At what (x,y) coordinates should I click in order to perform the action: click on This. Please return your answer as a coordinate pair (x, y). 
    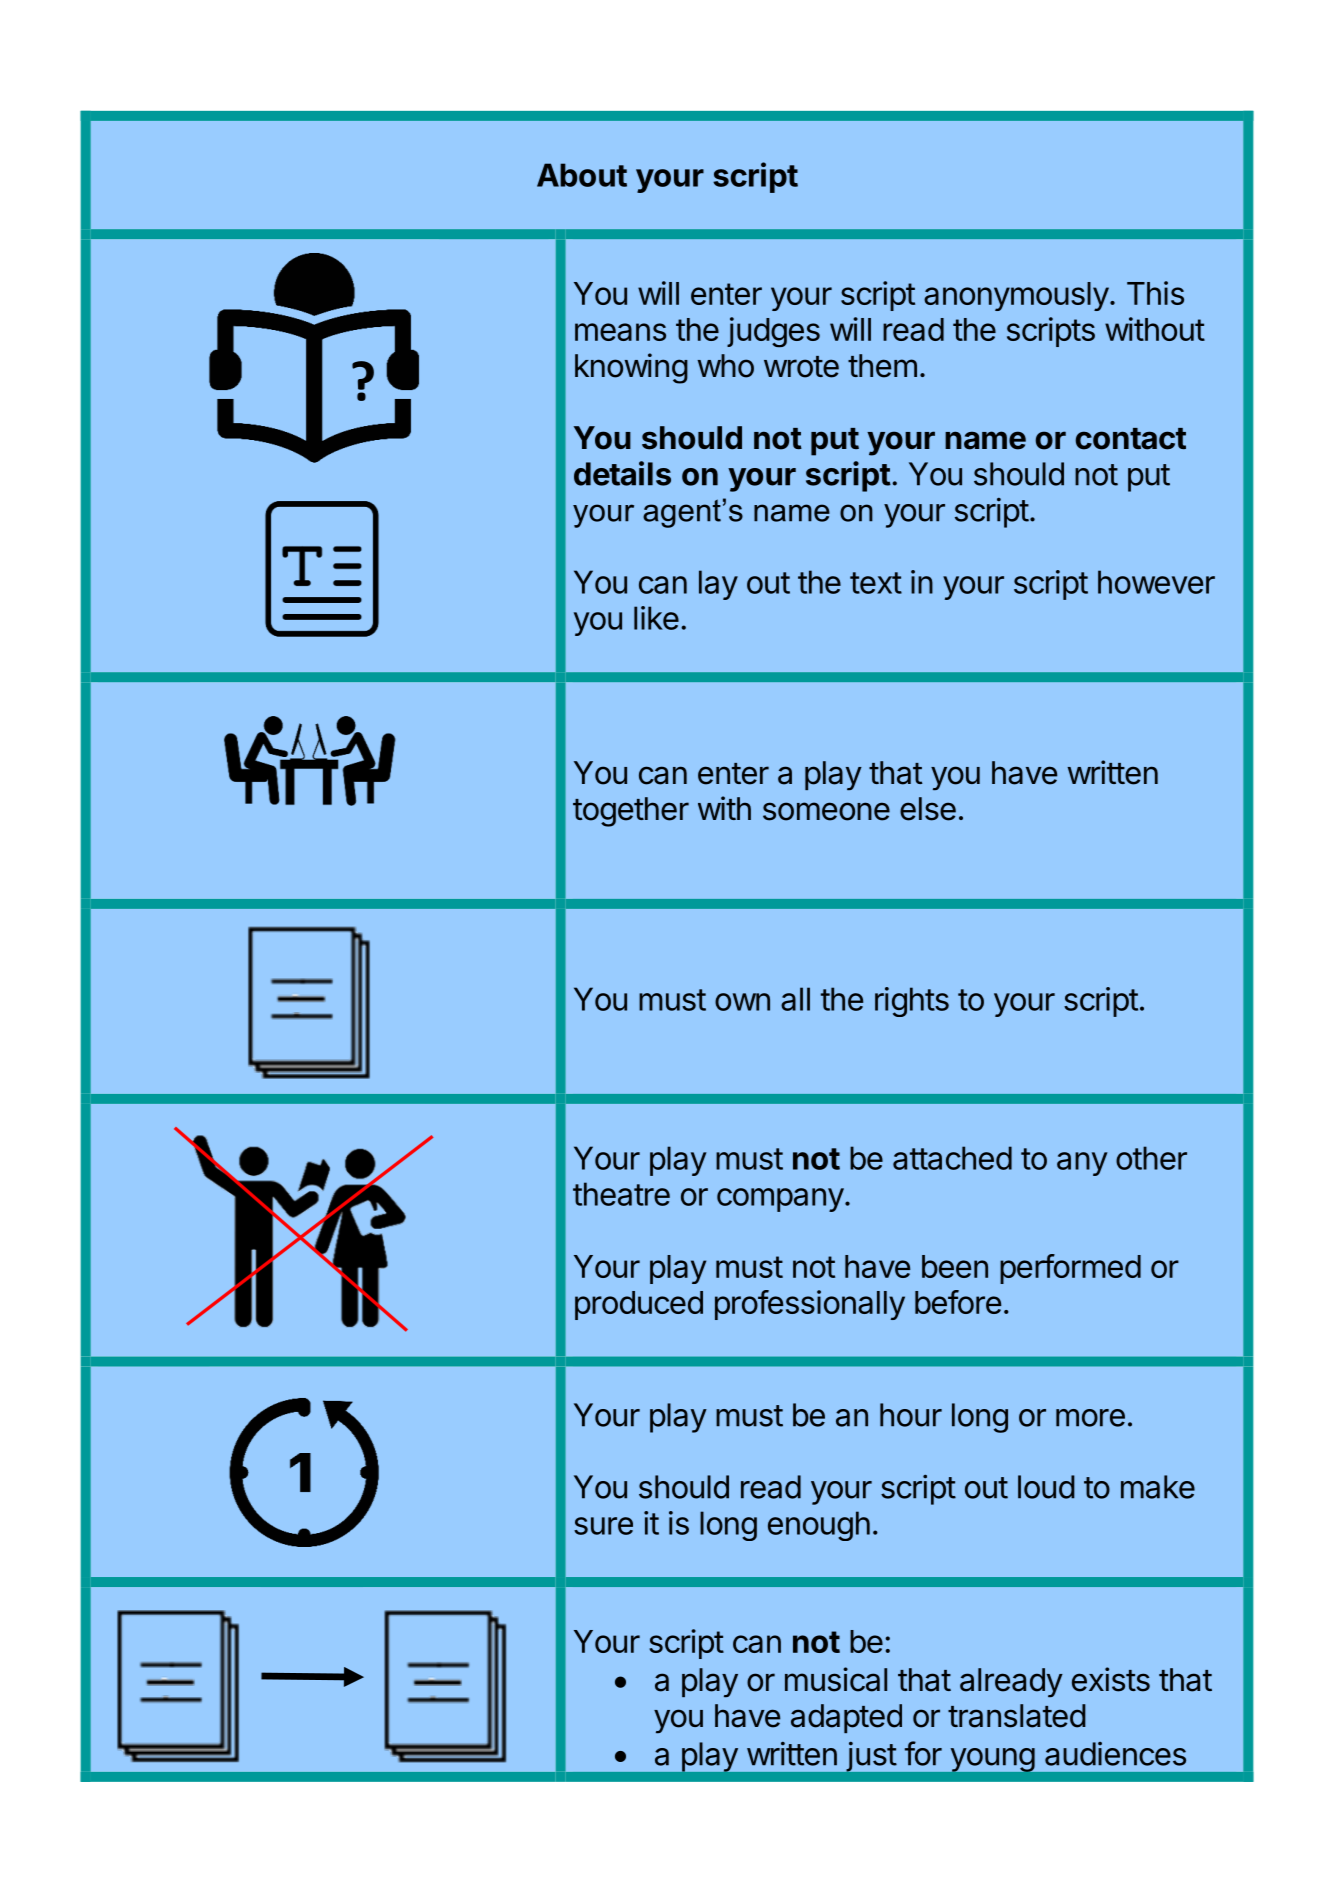
    Looking at the image, I should click on (1155, 293).
